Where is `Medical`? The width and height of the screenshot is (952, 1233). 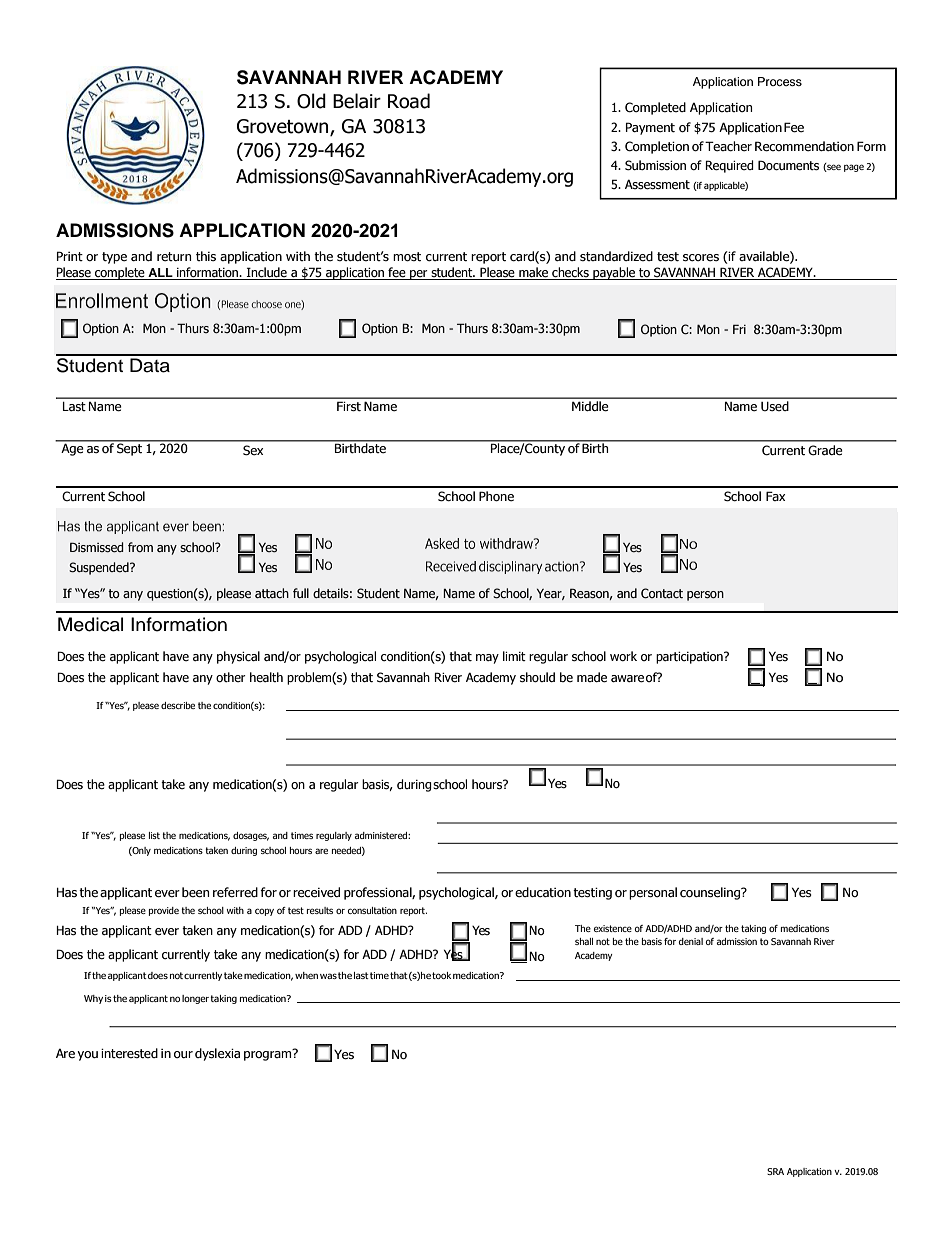 Medical is located at coordinates (90, 624).
